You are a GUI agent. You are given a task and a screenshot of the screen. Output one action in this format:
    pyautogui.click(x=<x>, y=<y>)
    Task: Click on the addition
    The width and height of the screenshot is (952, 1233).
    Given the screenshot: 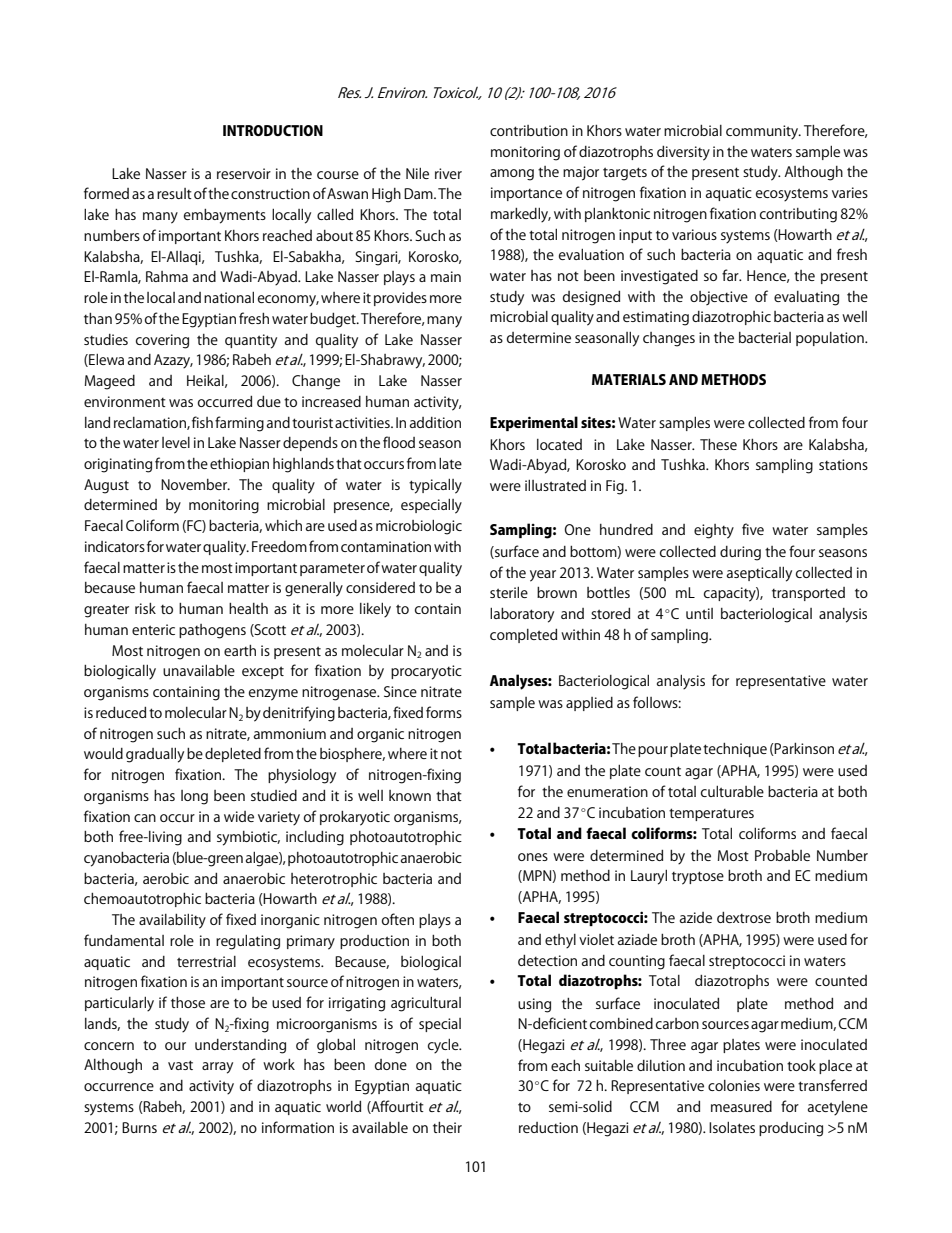 What is the action you would take?
    pyautogui.click(x=435, y=422)
